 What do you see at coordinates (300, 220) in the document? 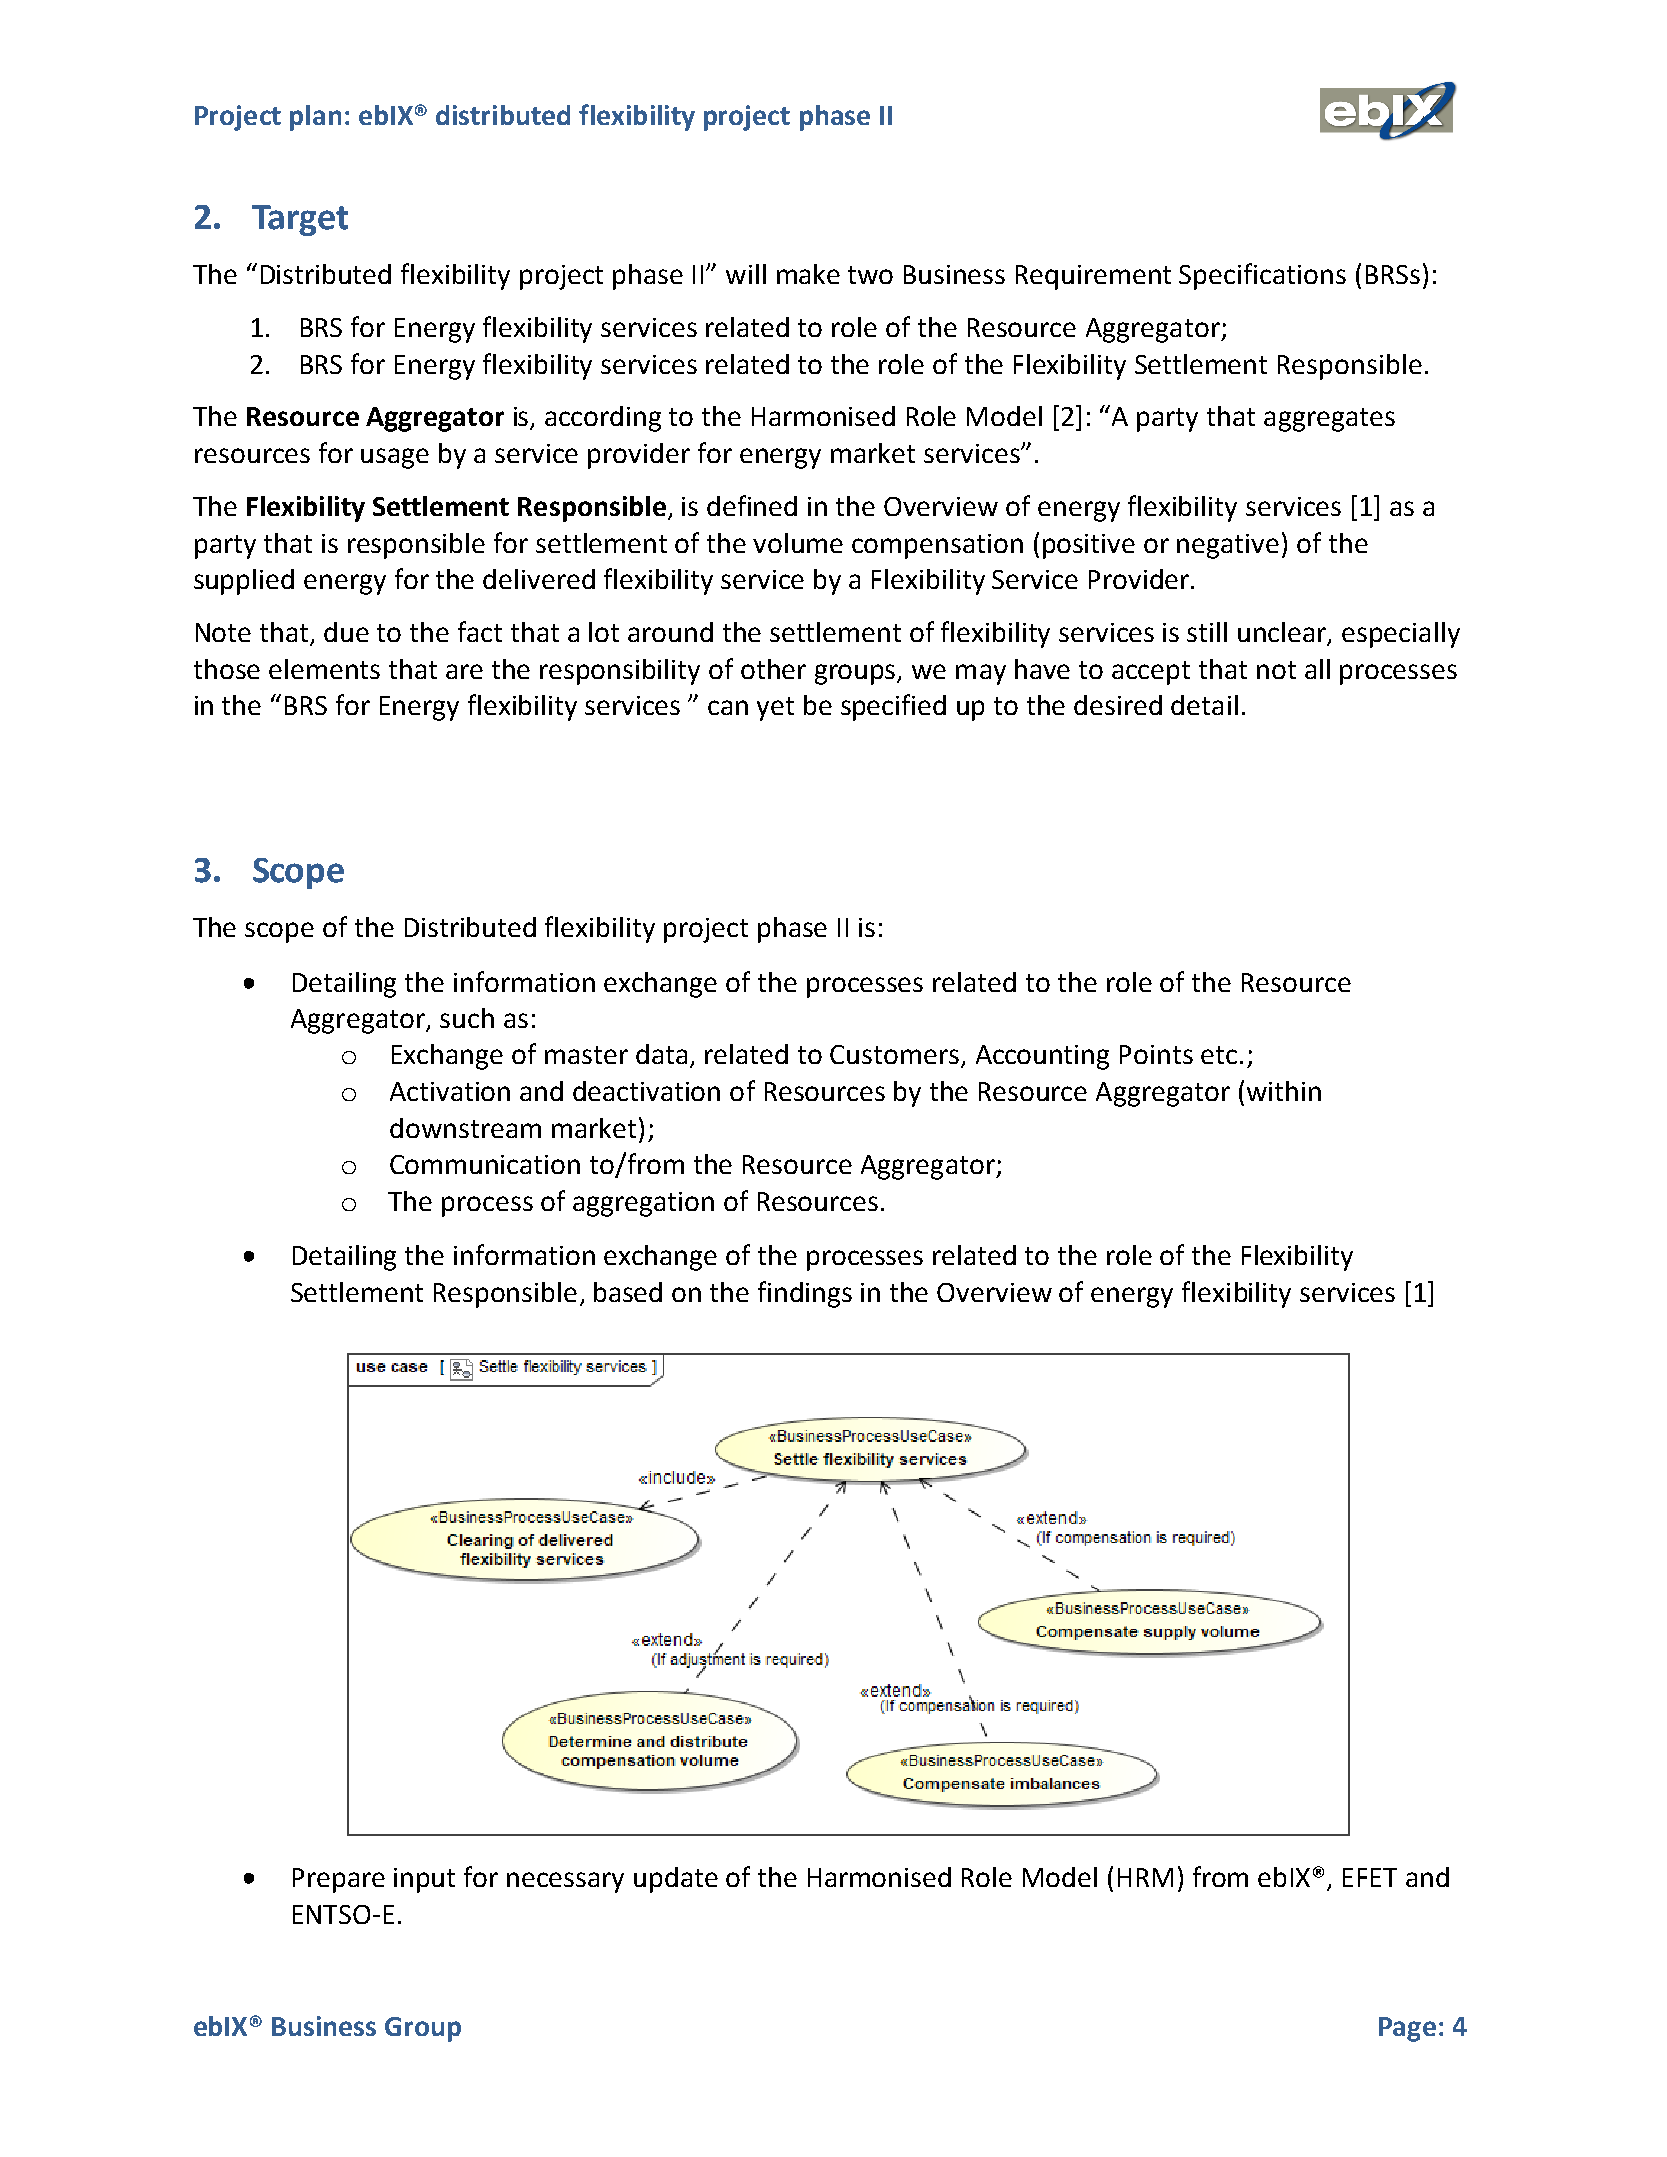
I see `Target` at bounding box center [300, 220].
